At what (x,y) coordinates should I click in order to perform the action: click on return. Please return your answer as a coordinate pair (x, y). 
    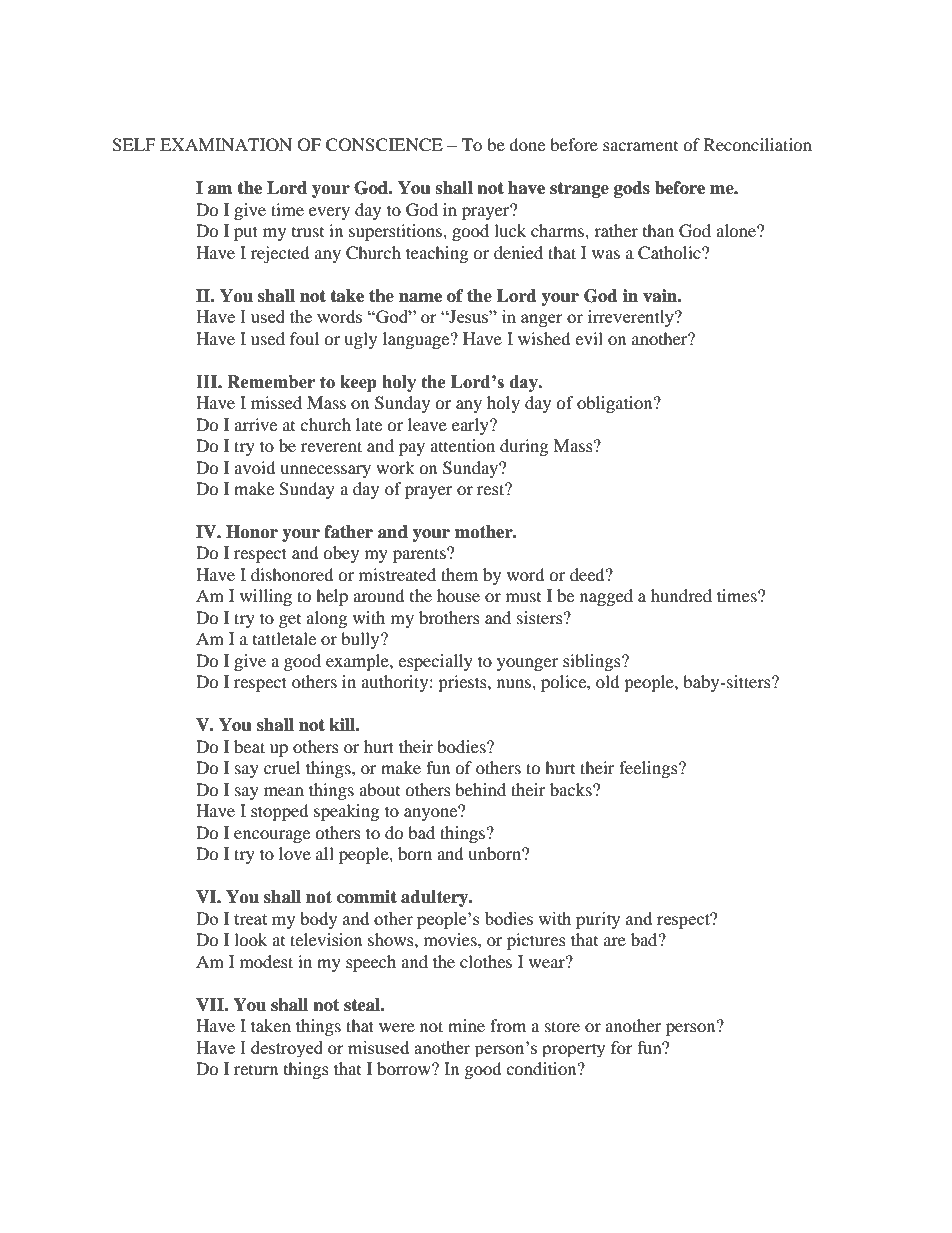
    Looking at the image, I should click on (256, 1070).
